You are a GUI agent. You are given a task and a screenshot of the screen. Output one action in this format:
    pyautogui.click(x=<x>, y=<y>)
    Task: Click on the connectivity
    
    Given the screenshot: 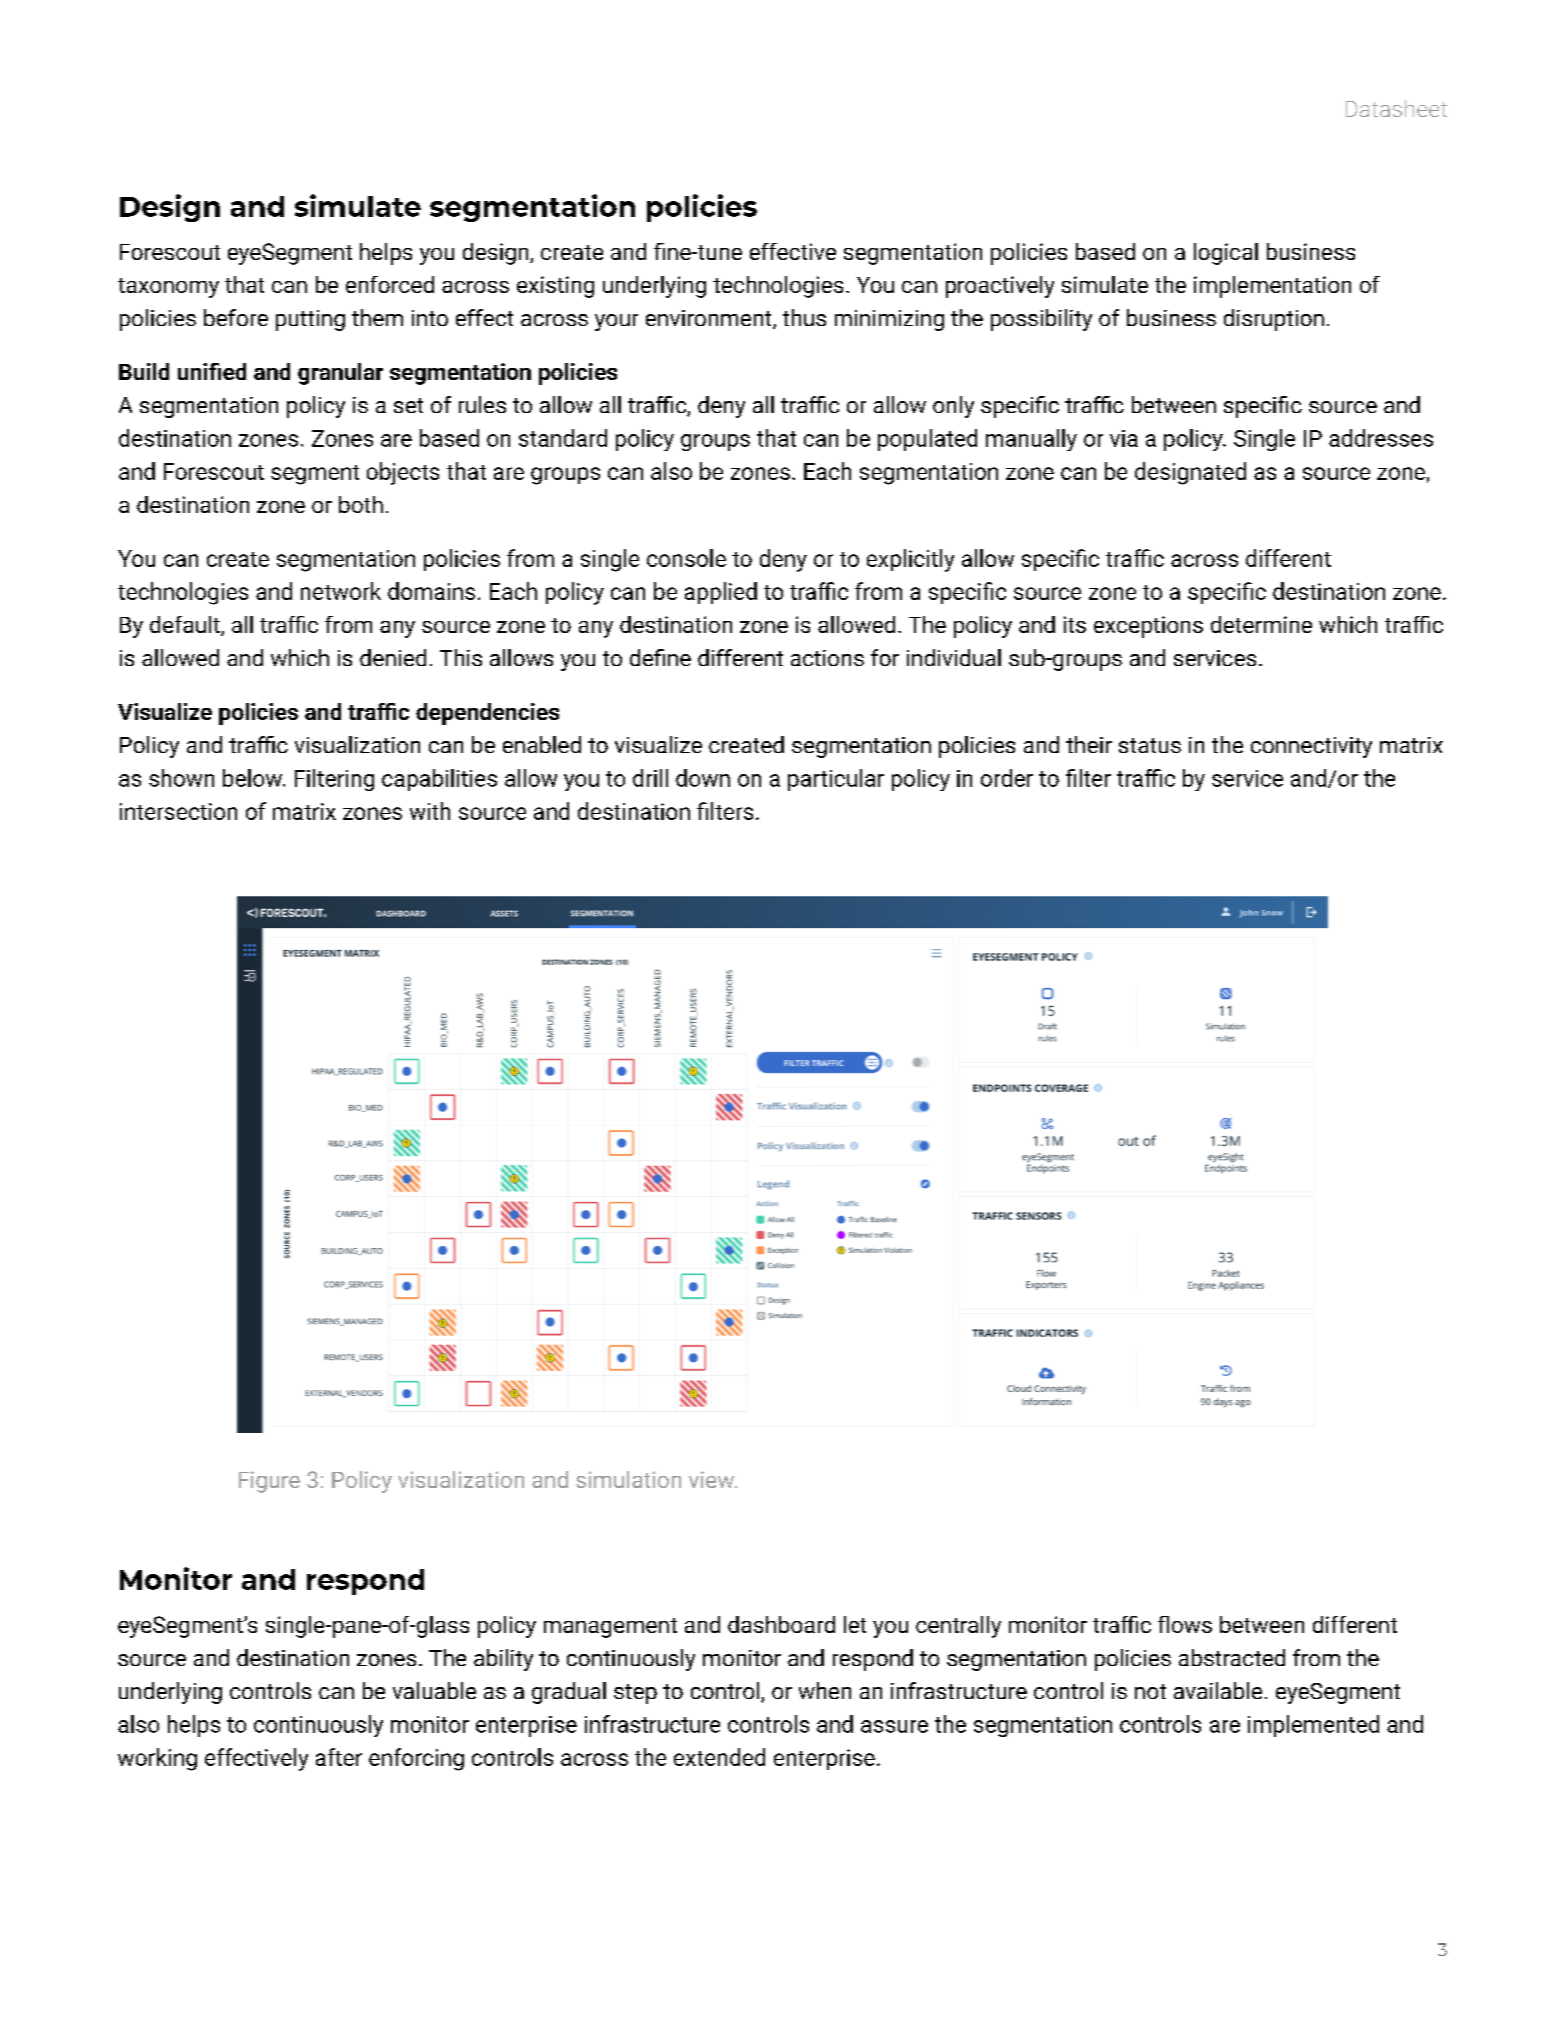 What is the action you would take?
    pyautogui.click(x=1311, y=747)
